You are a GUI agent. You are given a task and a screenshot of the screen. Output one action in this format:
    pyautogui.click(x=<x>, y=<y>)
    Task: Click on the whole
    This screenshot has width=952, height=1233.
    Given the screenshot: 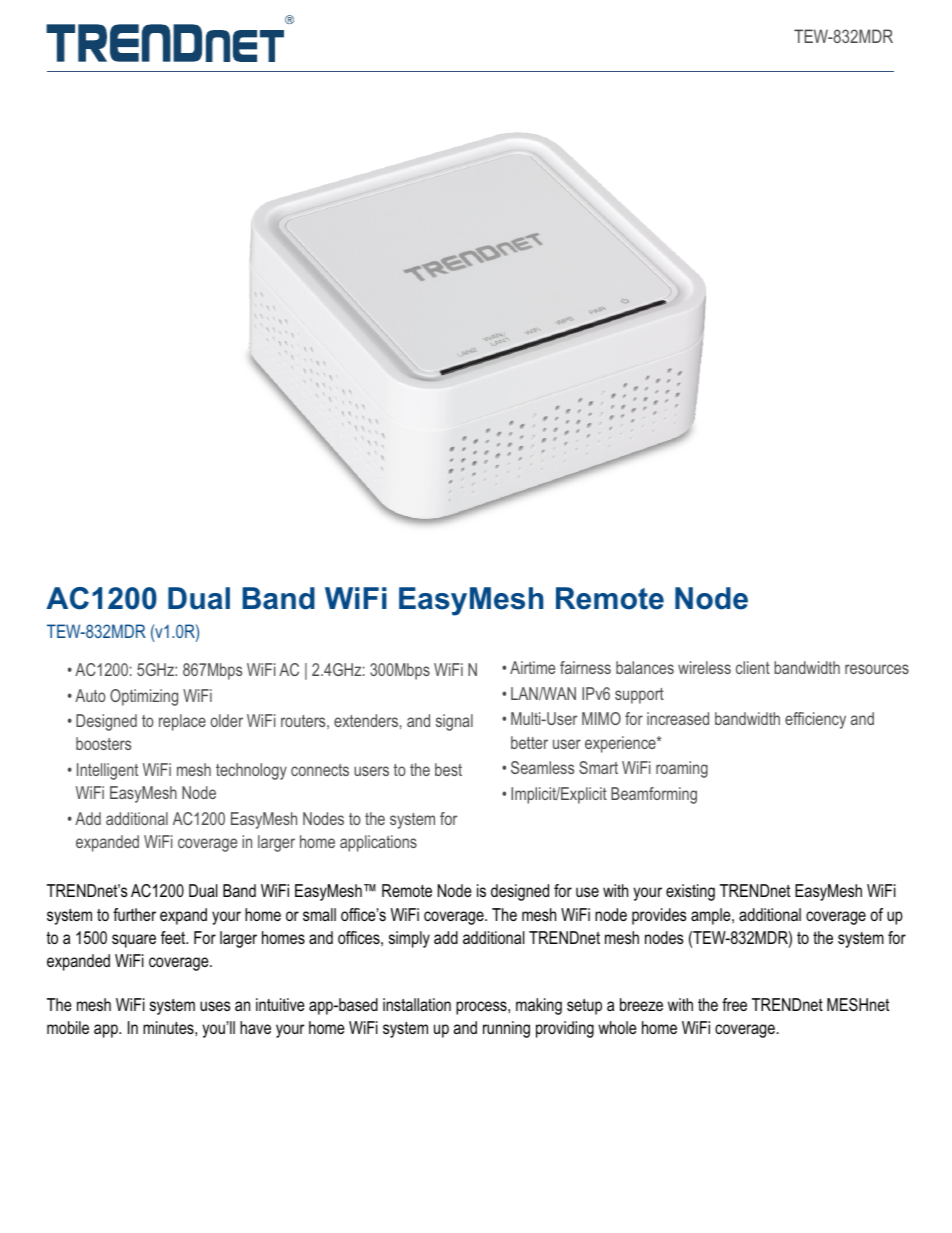 What is the action you would take?
    pyautogui.click(x=617, y=1027)
